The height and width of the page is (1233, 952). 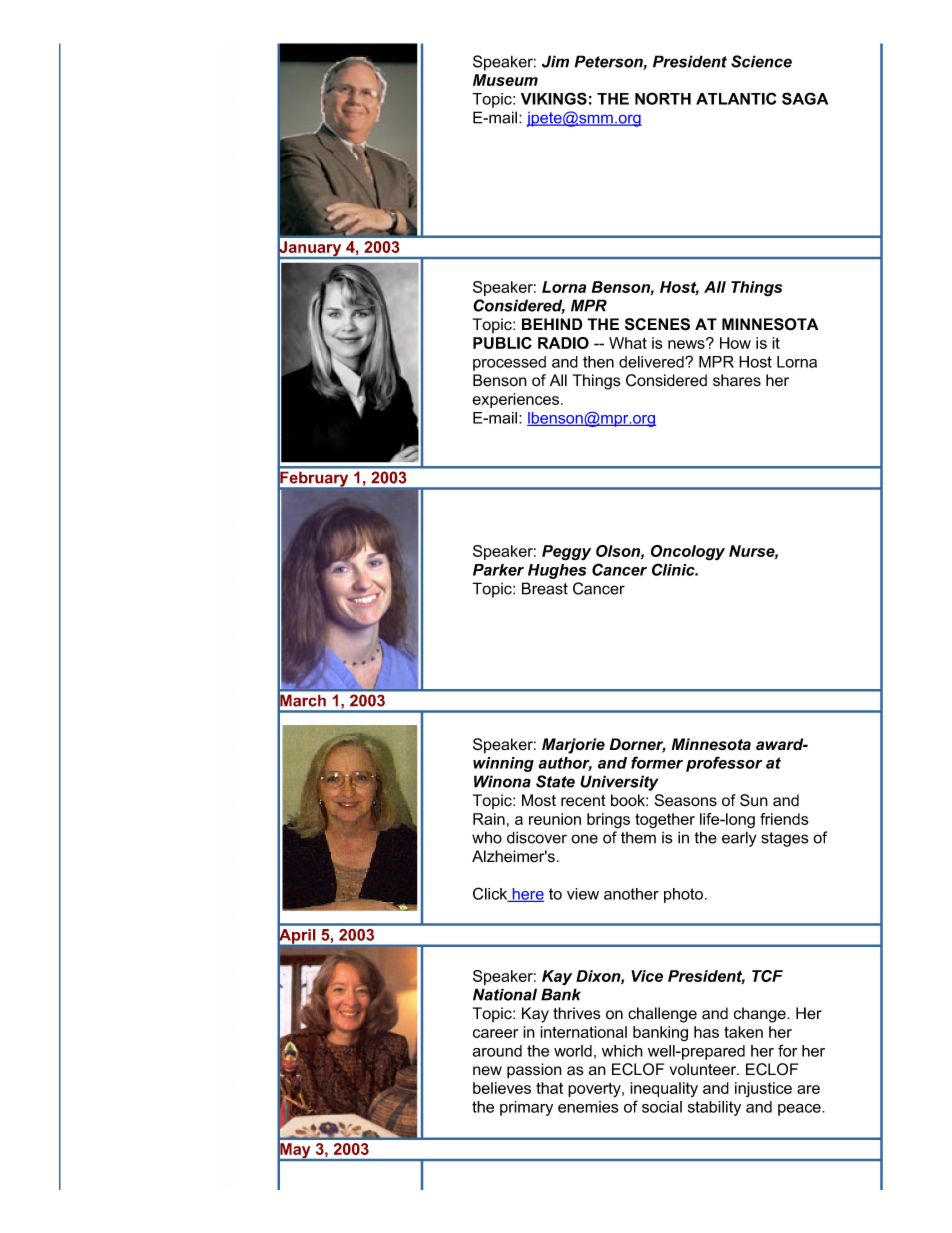 What do you see at coordinates (761, 61) in the page?
I see `Science` at bounding box center [761, 61].
